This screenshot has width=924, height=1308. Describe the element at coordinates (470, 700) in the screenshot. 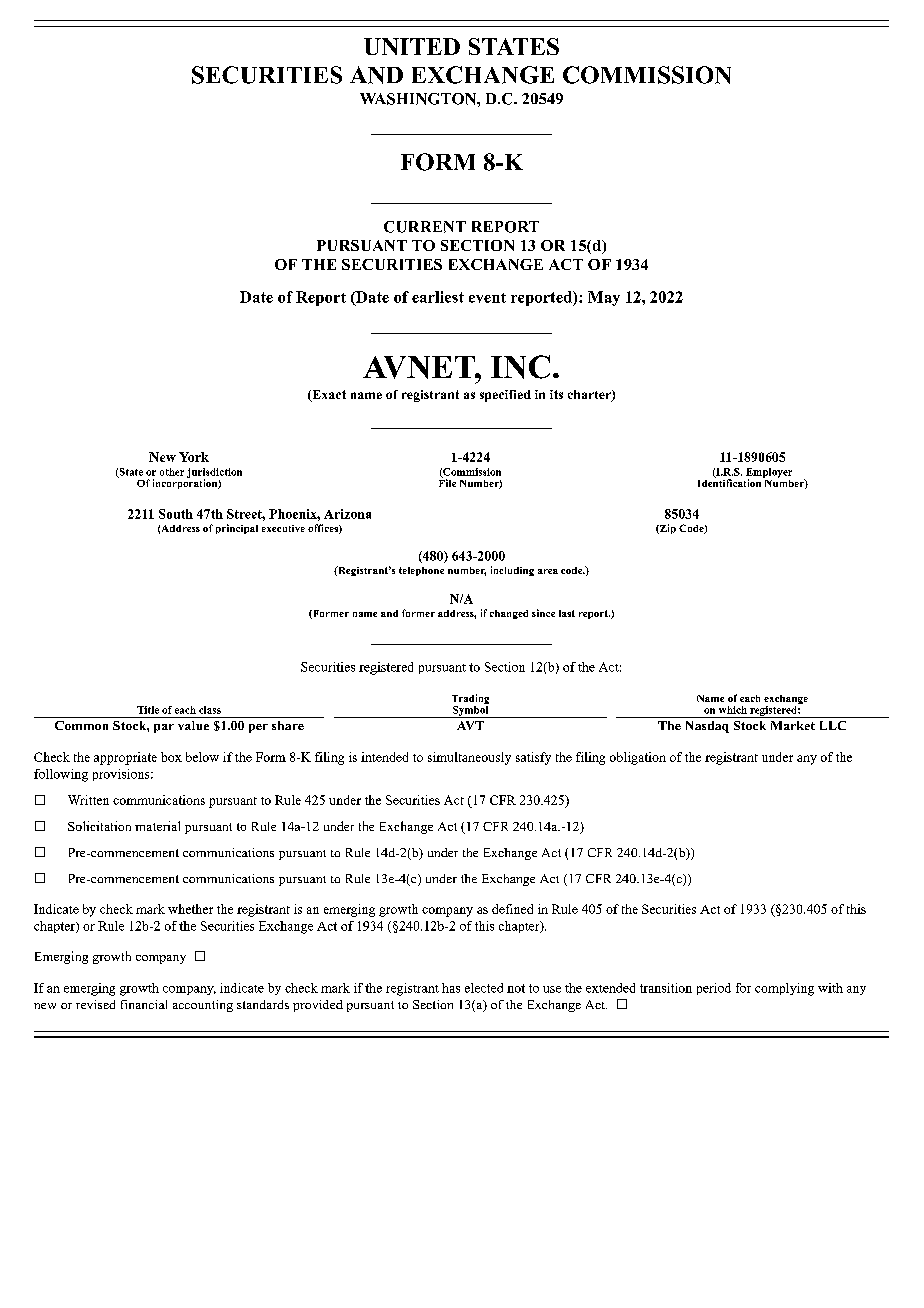

I see `Trading` at that location.
